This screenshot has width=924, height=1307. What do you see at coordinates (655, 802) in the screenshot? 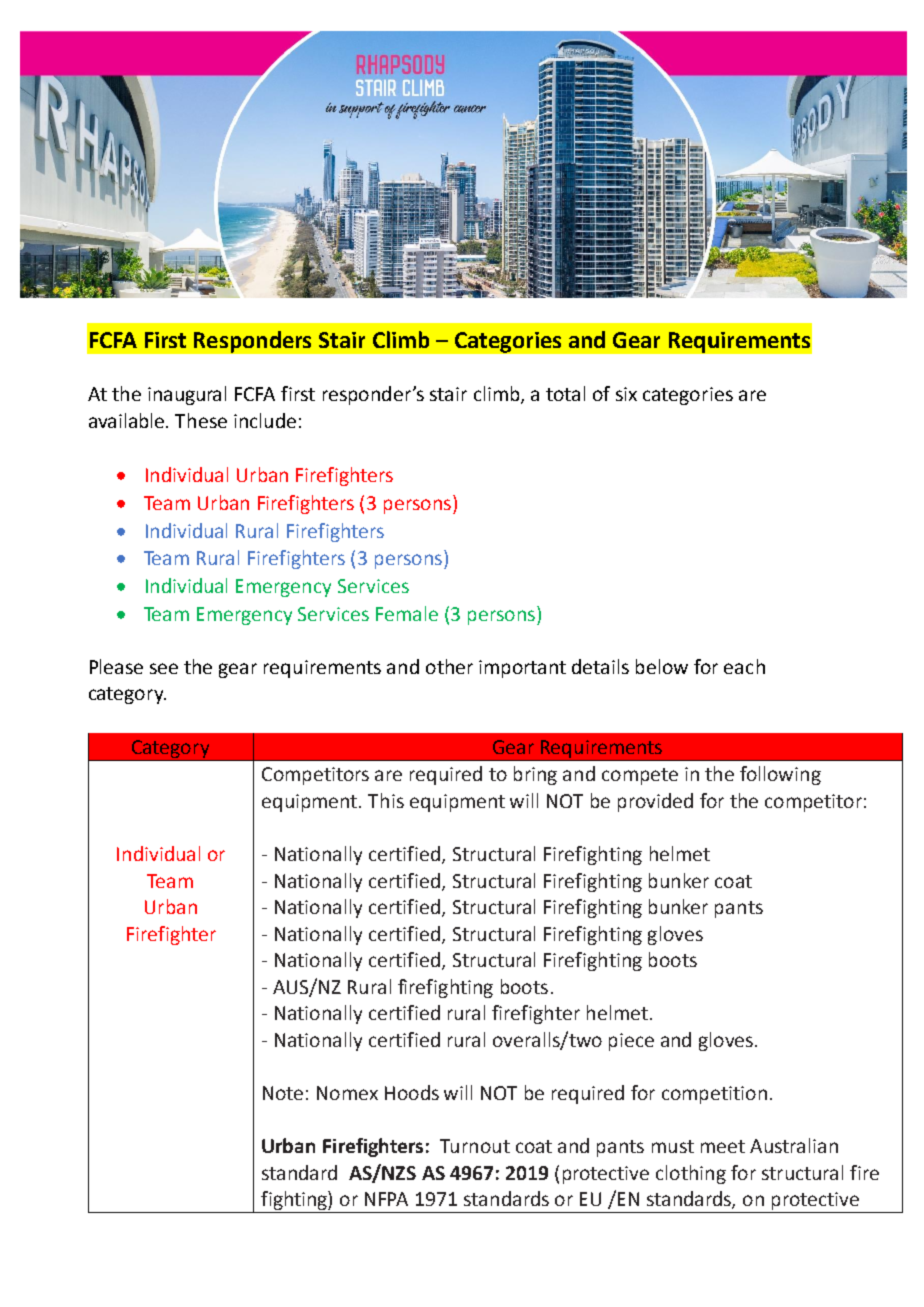
I see `provided` at bounding box center [655, 802].
